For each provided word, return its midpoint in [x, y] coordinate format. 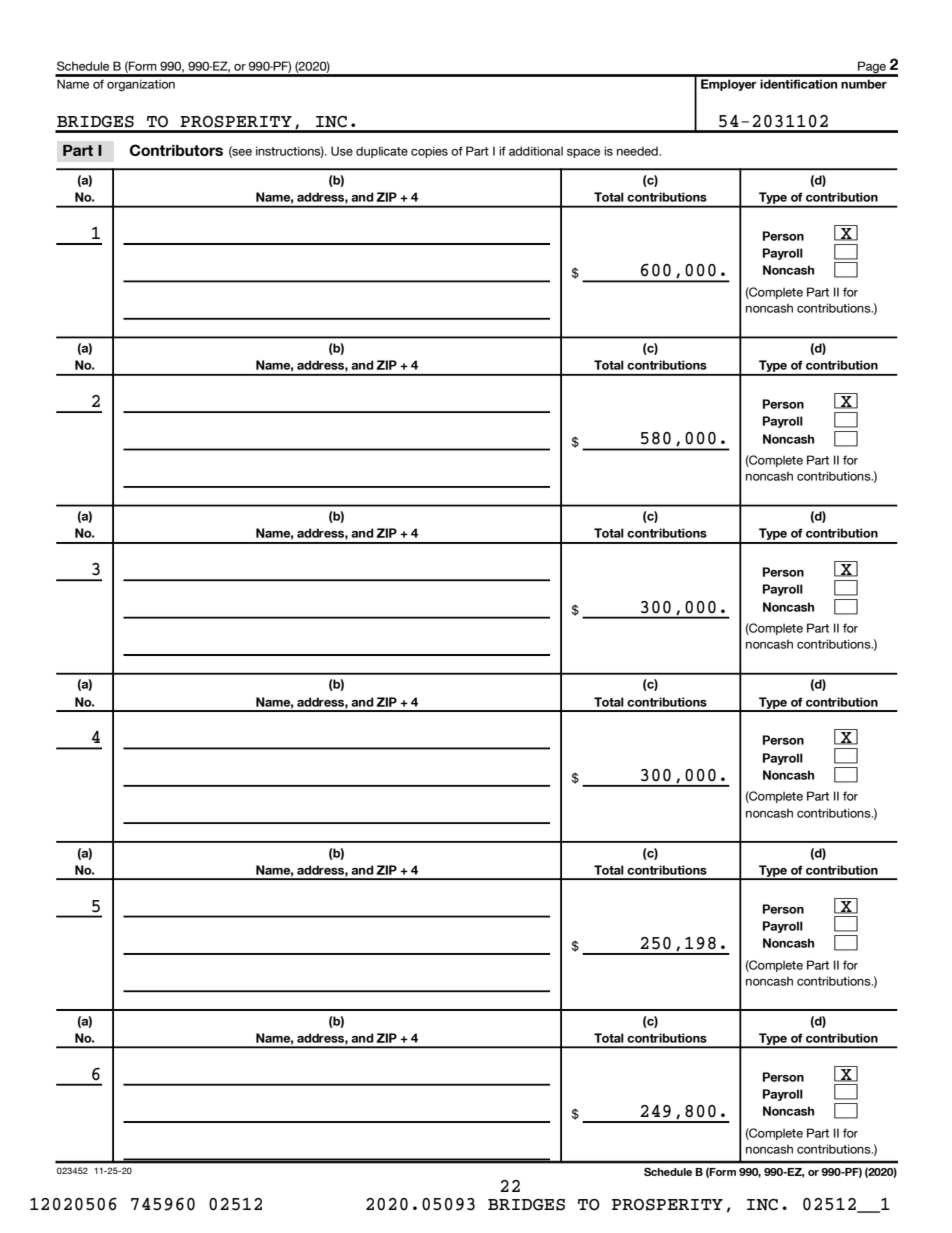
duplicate [382, 152]
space [583, 153]
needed [638, 151]
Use [342, 151]
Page [872, 68]
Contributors [176, 150]
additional [536, 151]
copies [429, 152]
